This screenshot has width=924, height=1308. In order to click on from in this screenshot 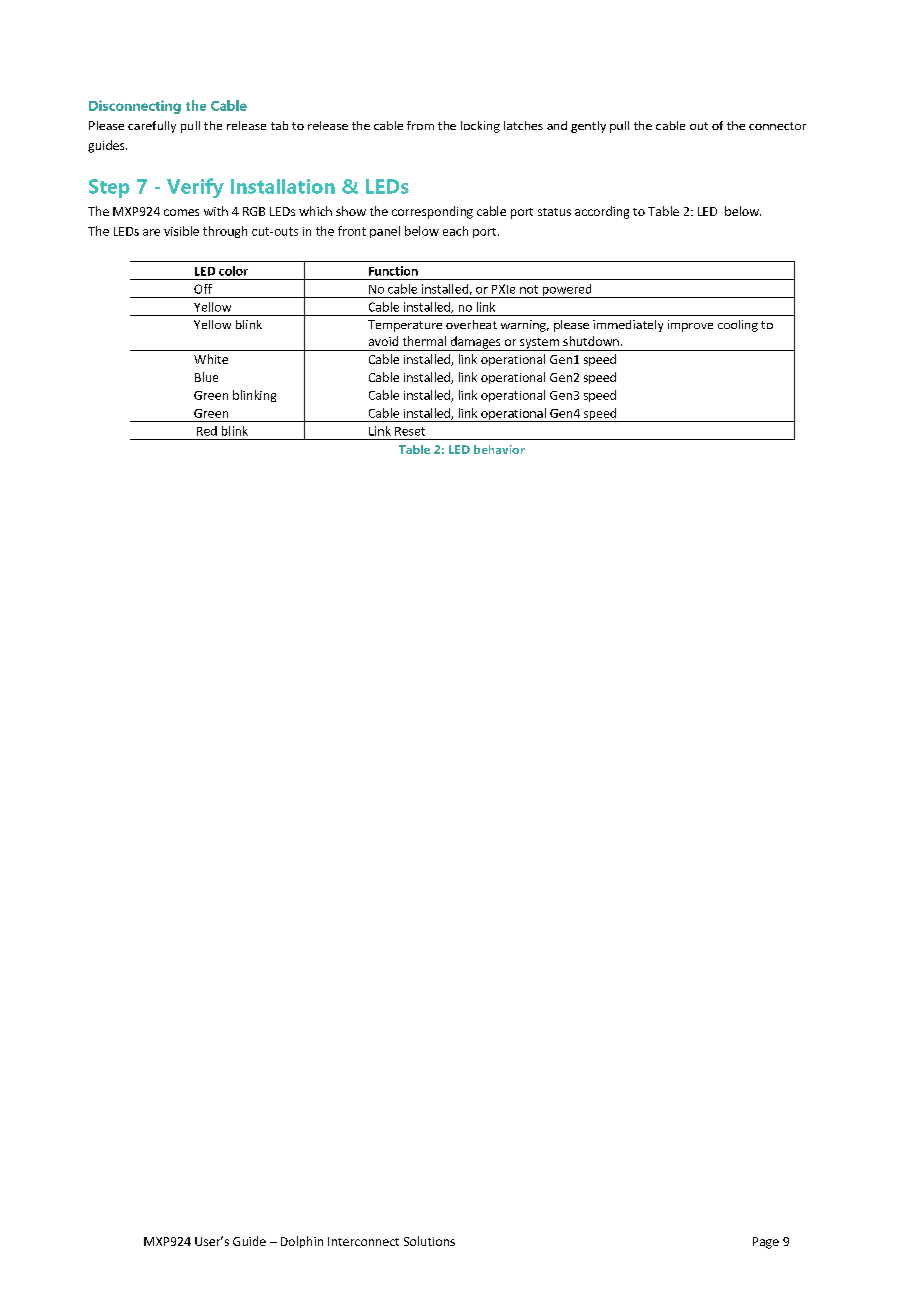, I will do `click(420, 125)`.
